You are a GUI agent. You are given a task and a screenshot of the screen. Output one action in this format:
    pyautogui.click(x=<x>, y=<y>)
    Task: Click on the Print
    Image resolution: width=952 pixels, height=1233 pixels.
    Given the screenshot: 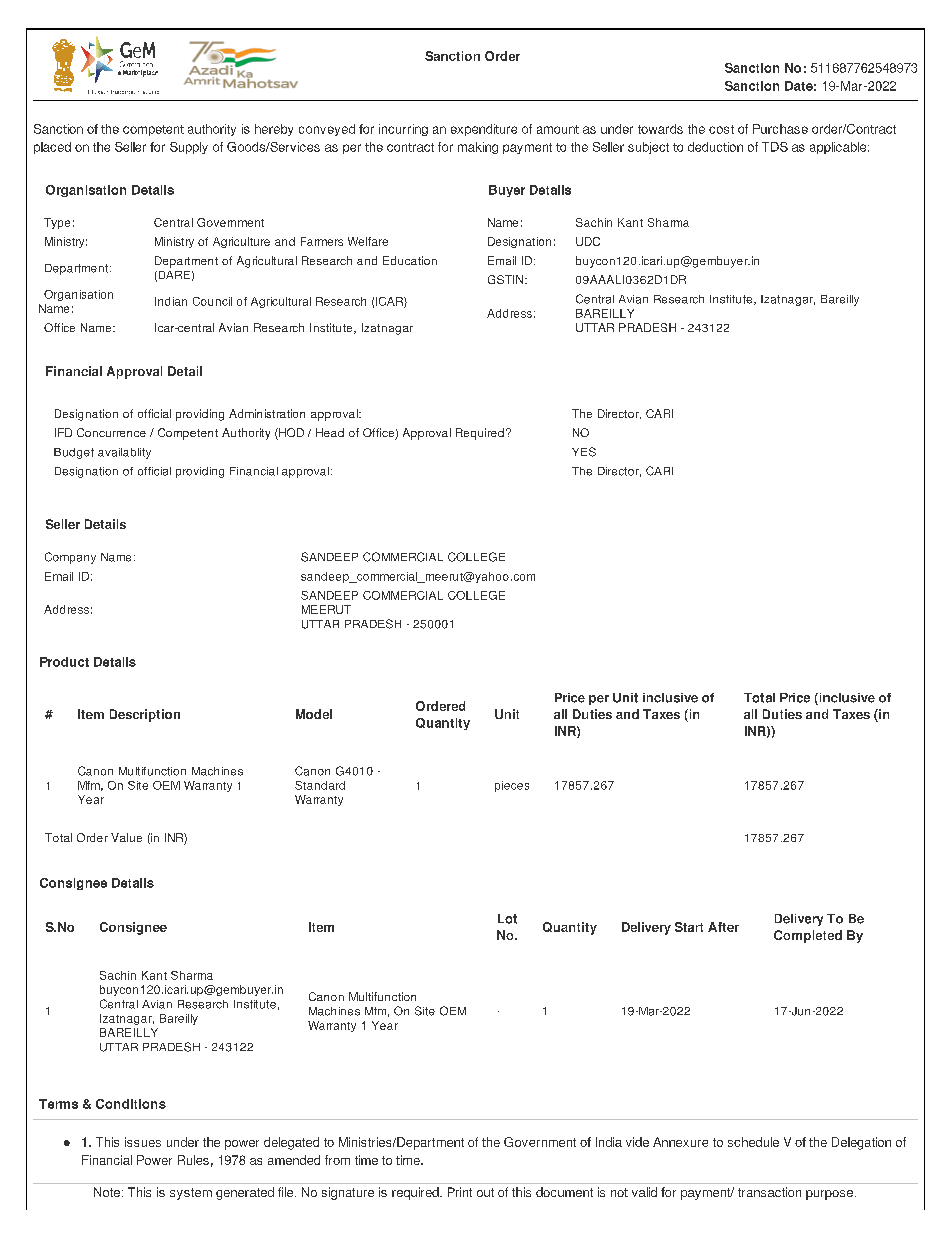 What is the action you would take?
    pyautogui.click(x=460, y=1192)
